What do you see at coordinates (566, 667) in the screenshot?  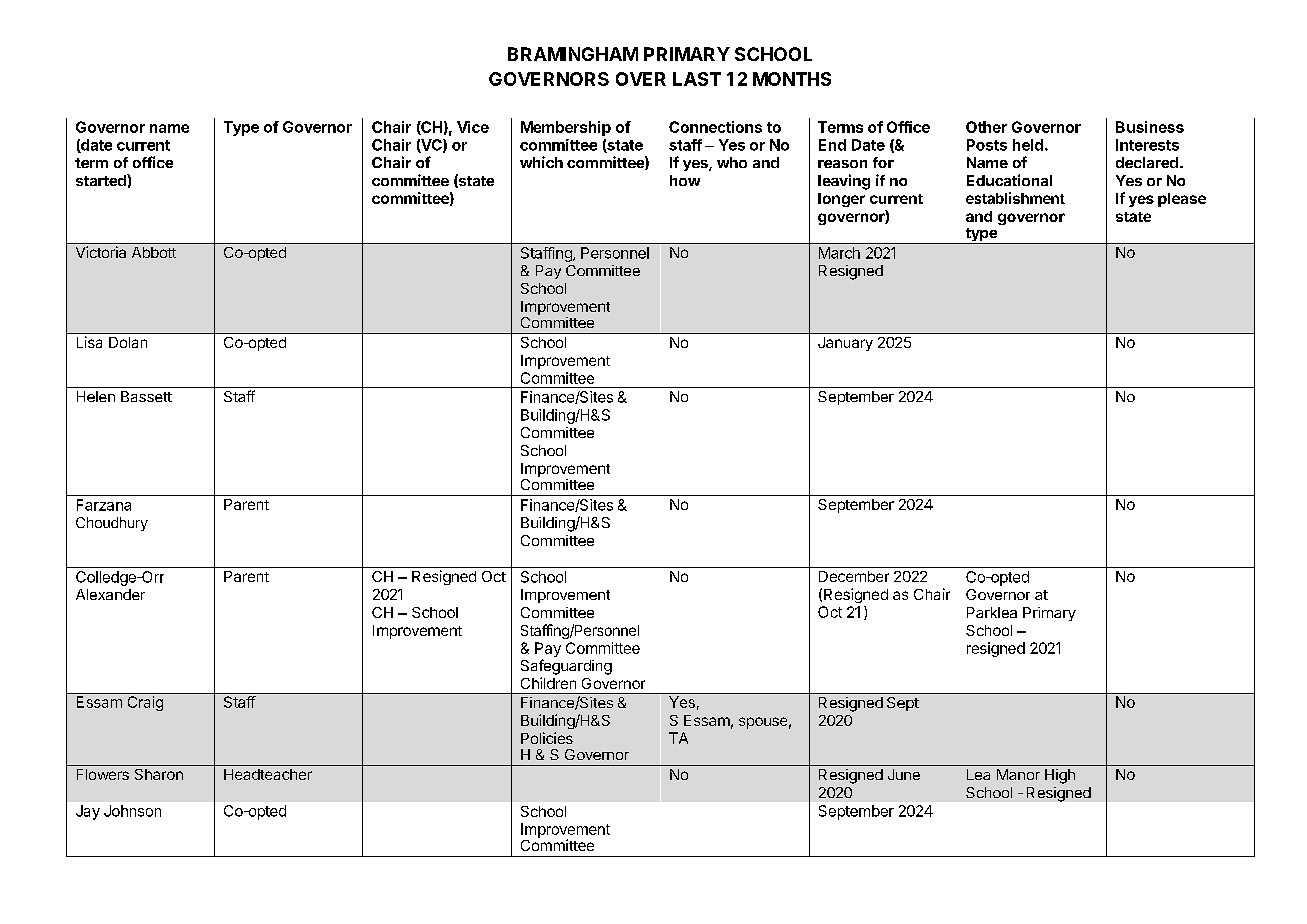 I see `Safeguarding` at bounding box center [566, 667].
